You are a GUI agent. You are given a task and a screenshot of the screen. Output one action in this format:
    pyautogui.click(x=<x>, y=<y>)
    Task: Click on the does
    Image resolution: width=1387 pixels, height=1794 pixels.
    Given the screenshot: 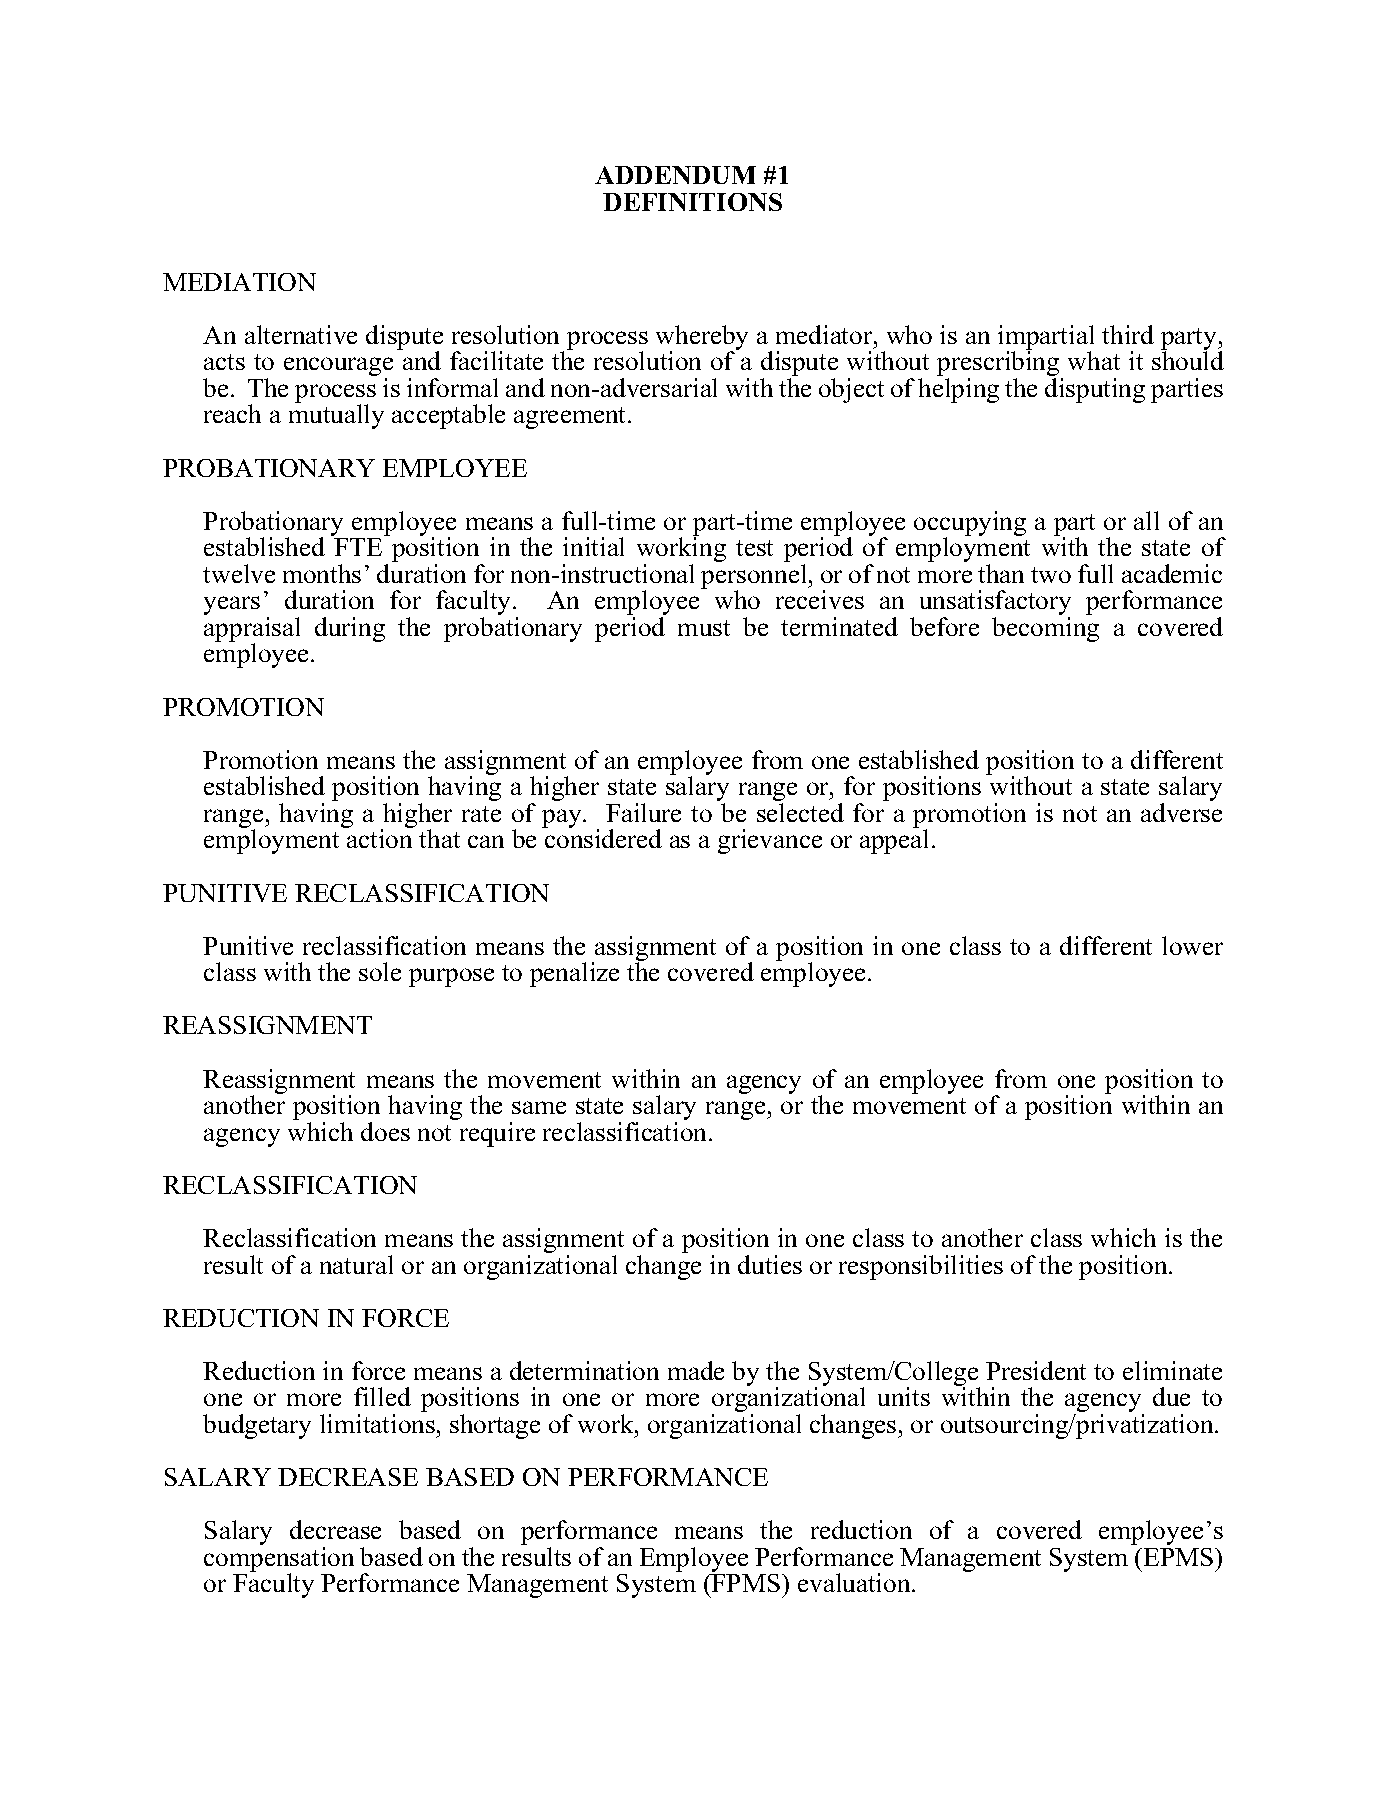 What is the action you would take?
    pyautogui.click(x=385, y=1131)
